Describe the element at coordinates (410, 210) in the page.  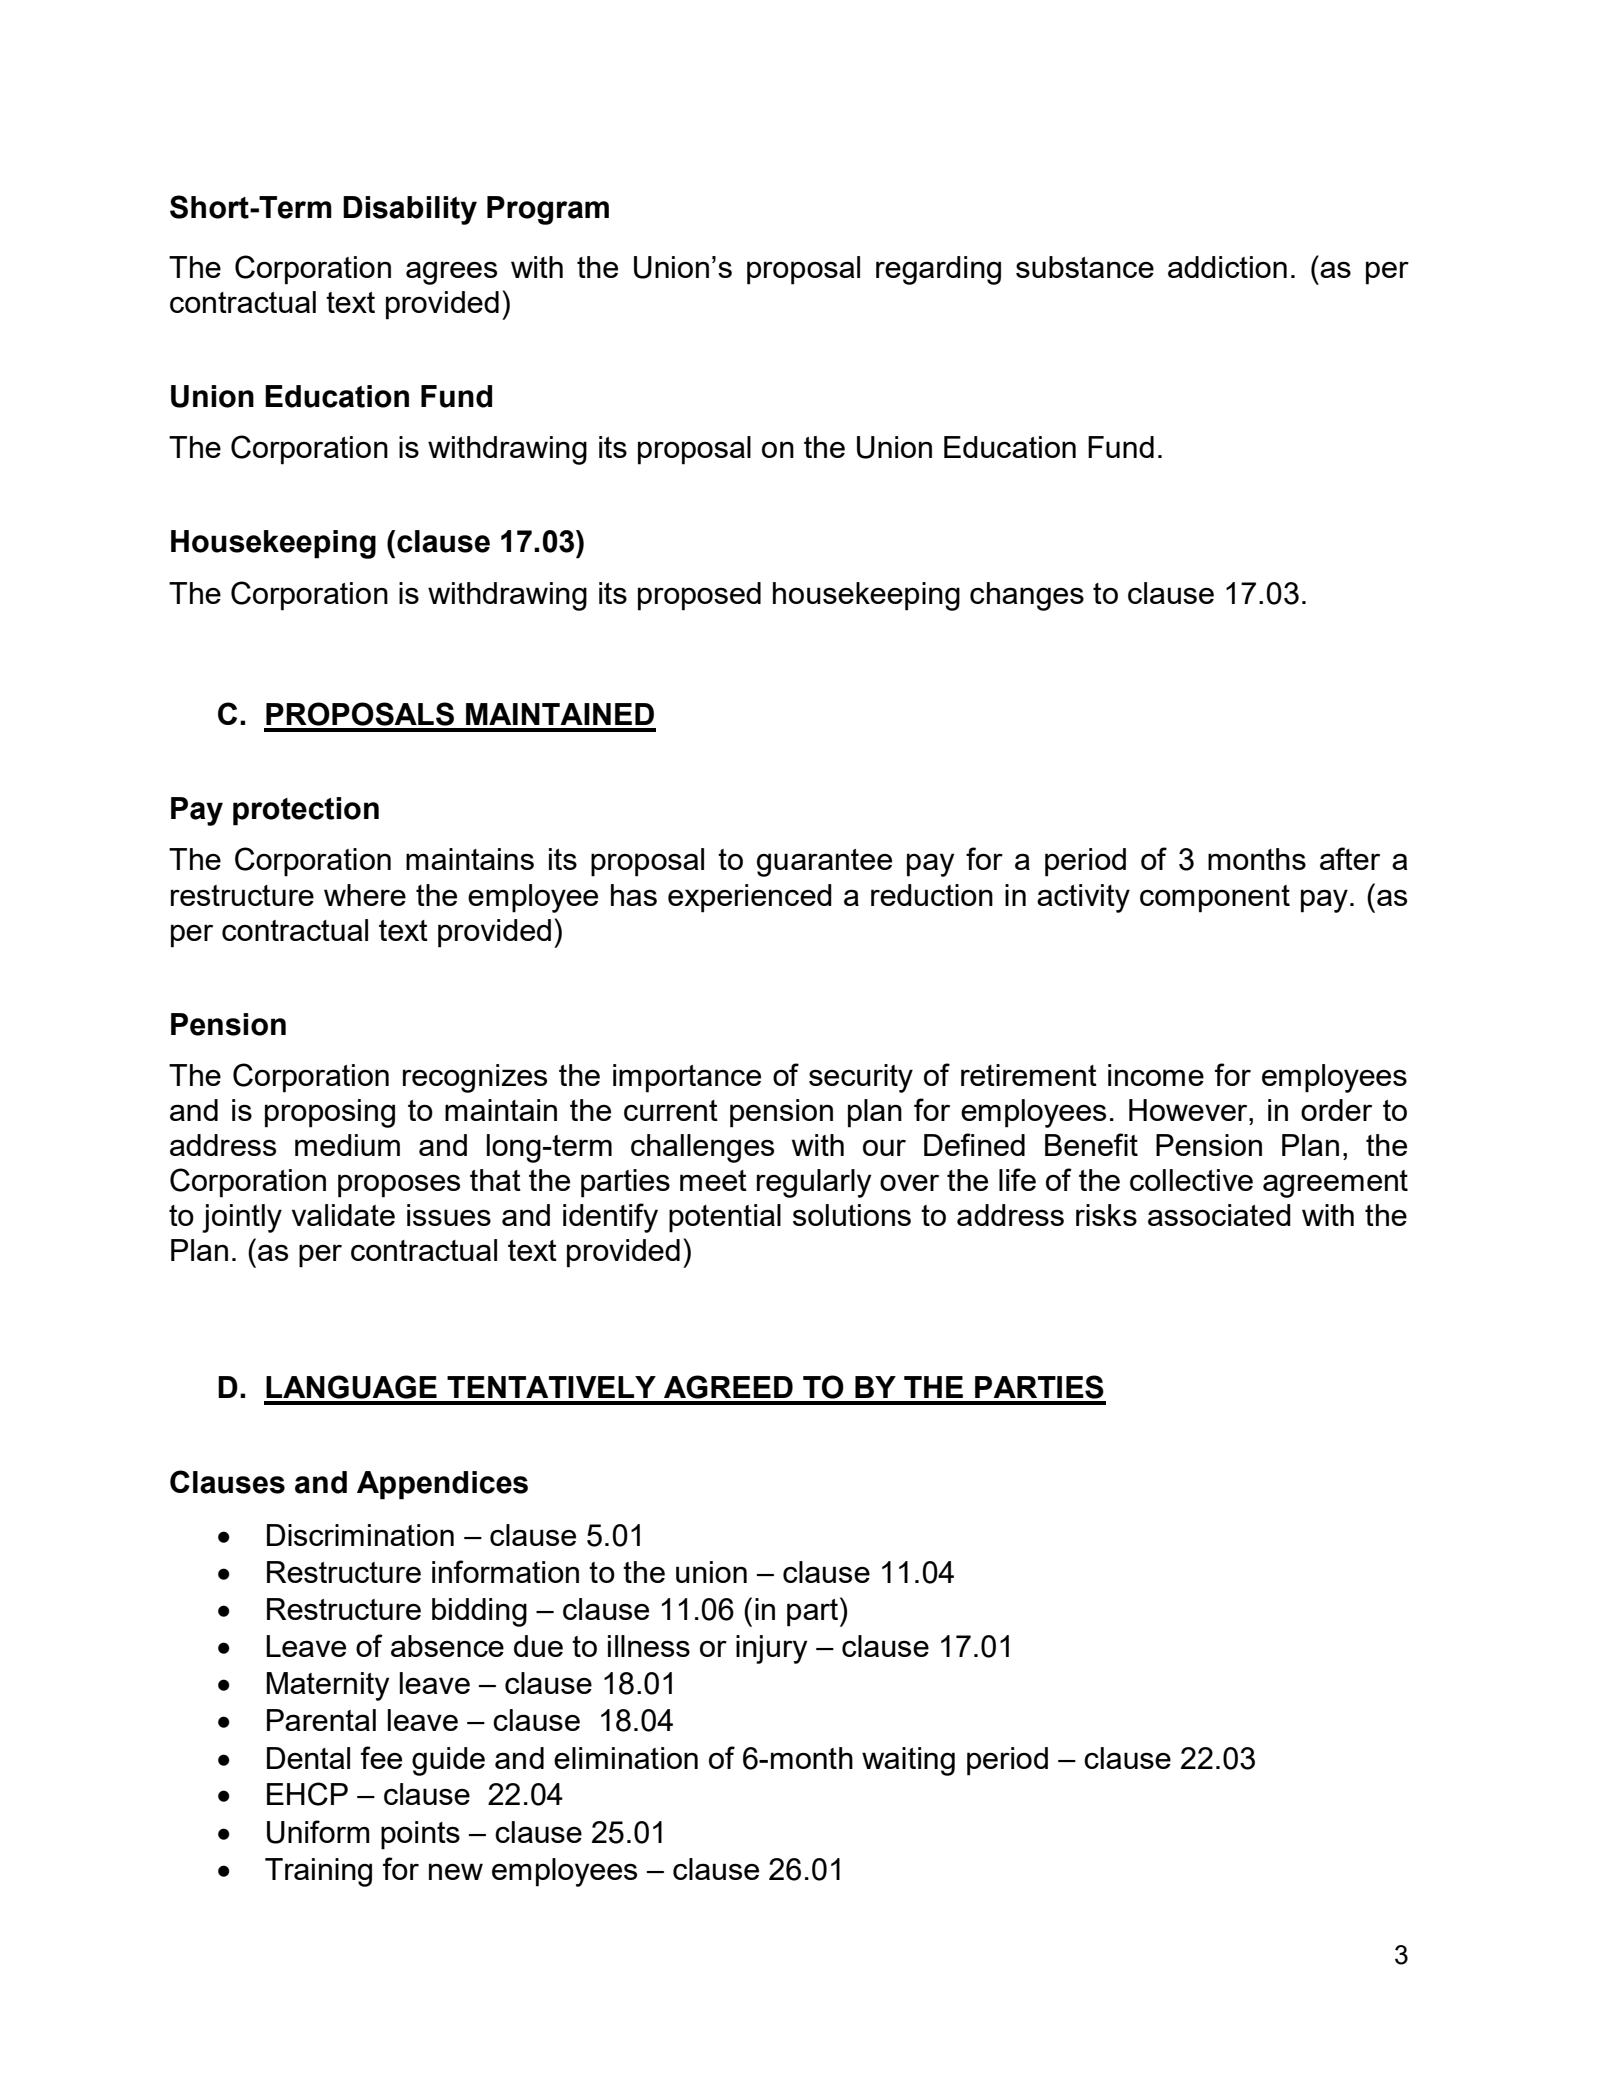
I see `Disability` at that location.
